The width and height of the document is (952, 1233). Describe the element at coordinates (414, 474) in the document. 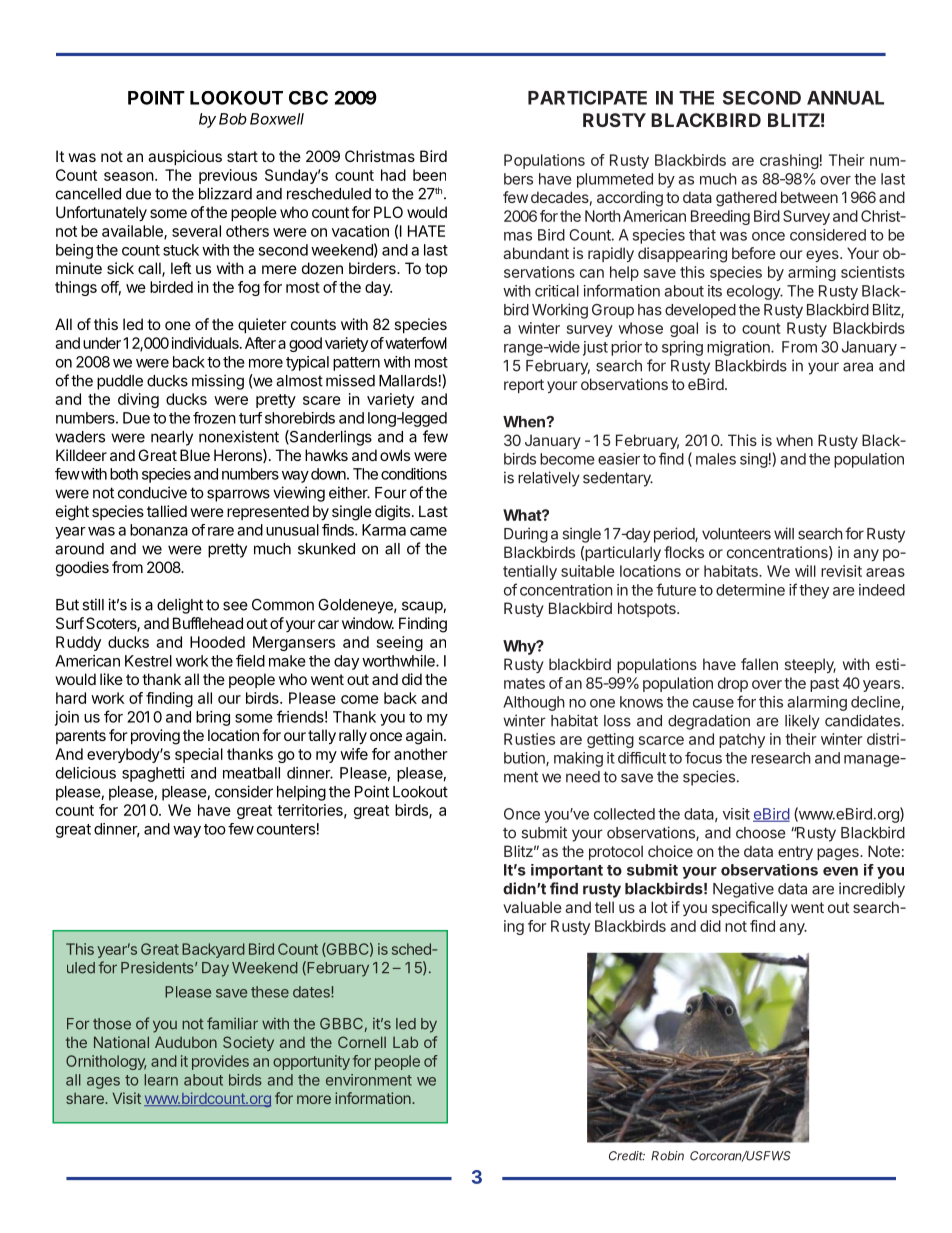

I see `conditions` at that location.
